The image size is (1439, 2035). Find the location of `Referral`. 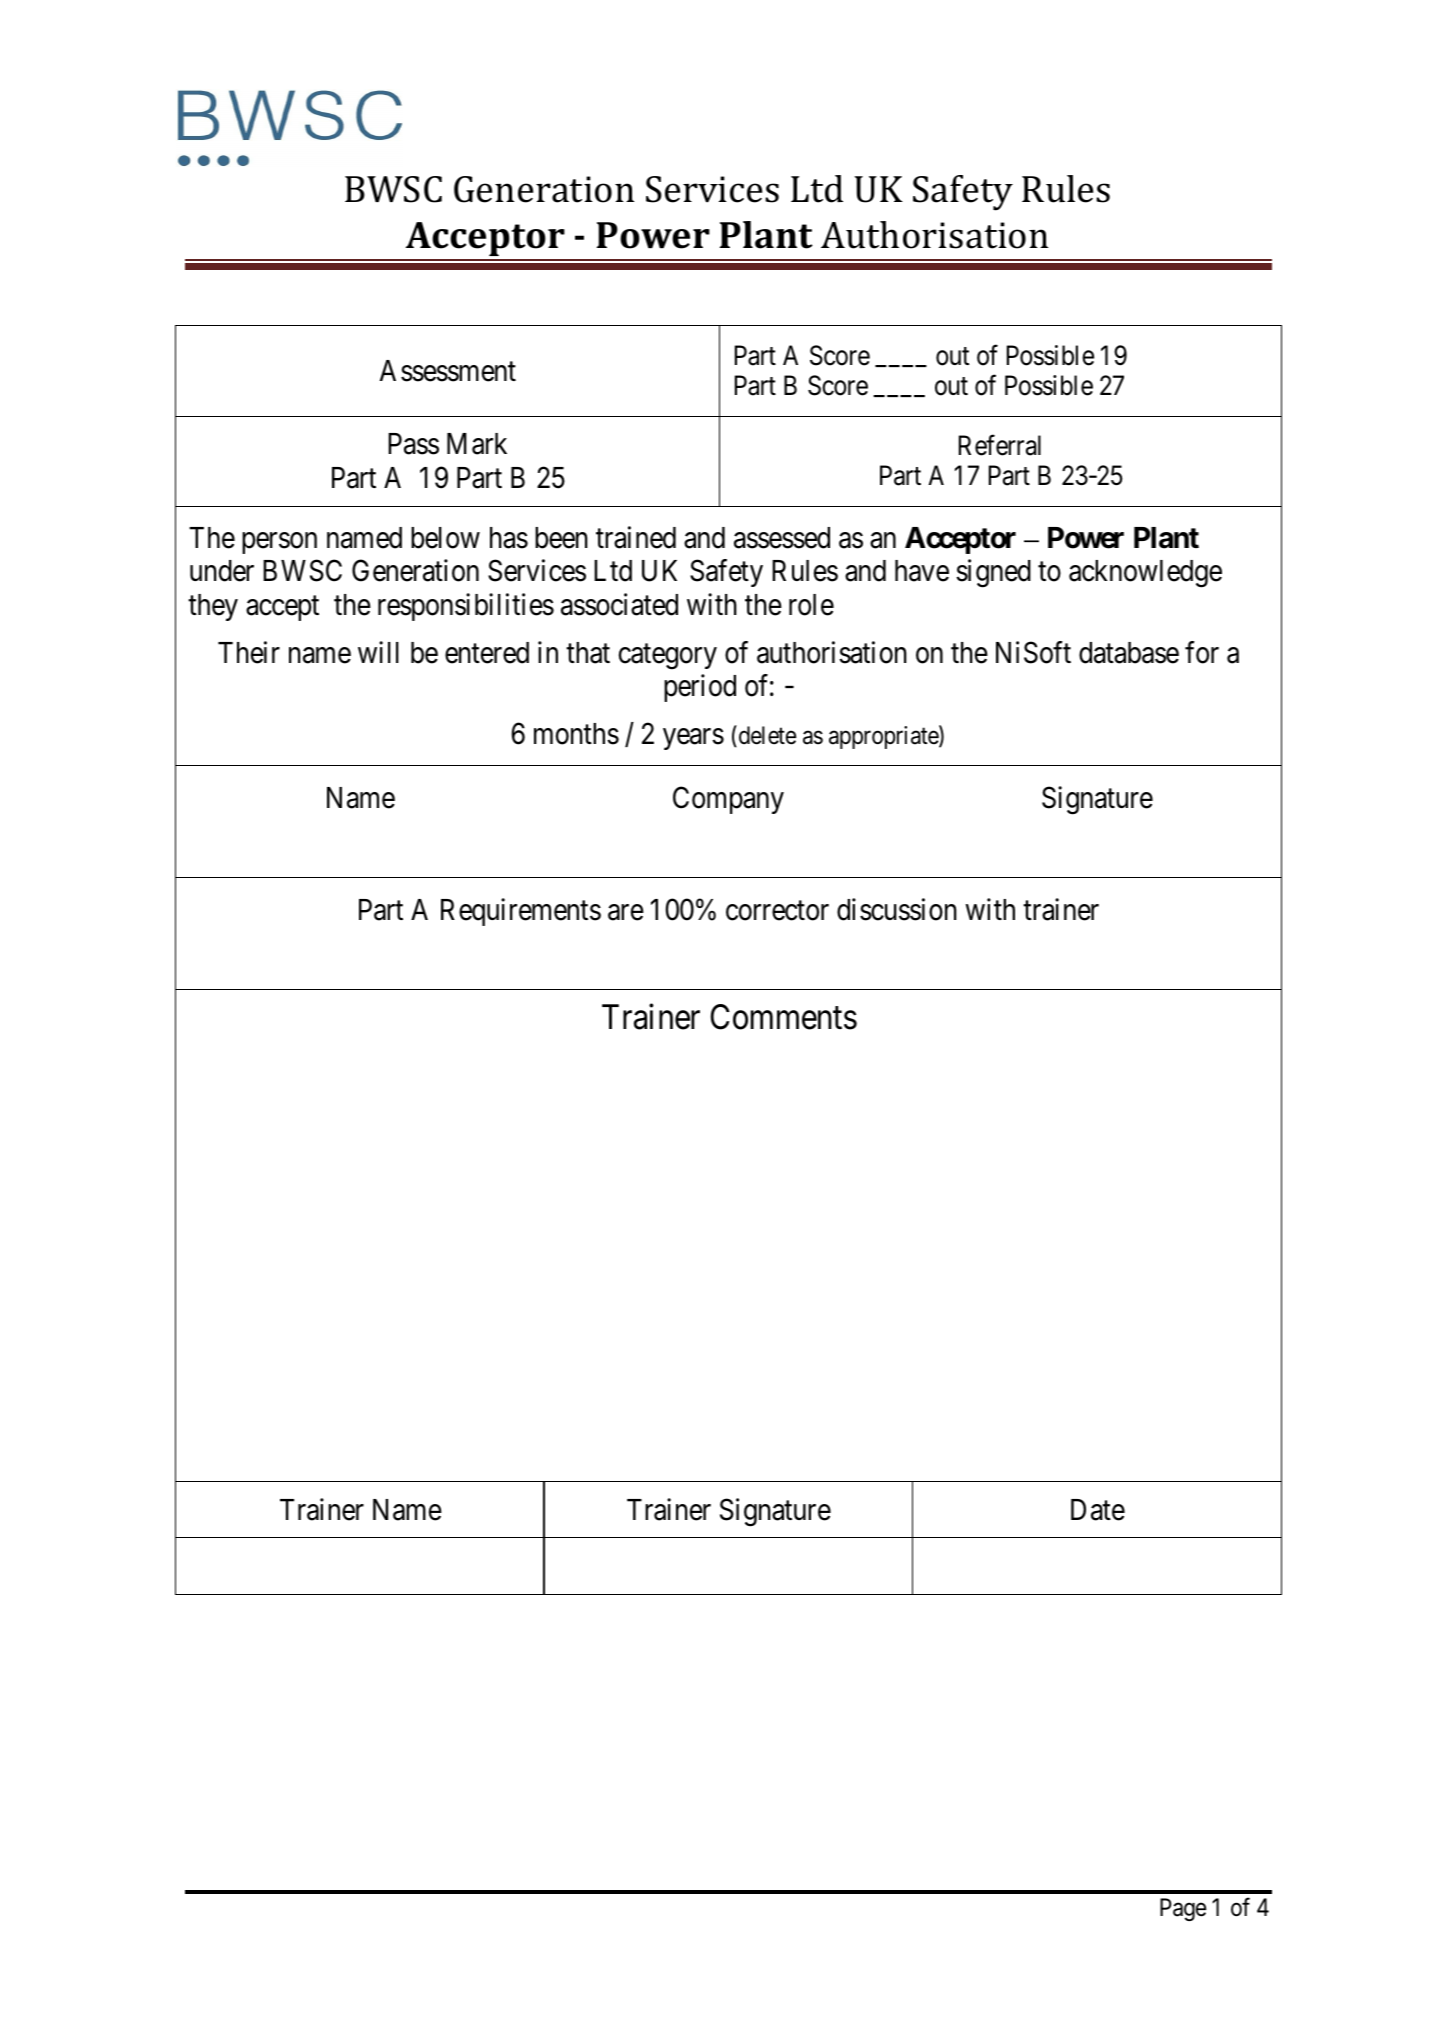

Referral is located at coordinates (1000, 445).
